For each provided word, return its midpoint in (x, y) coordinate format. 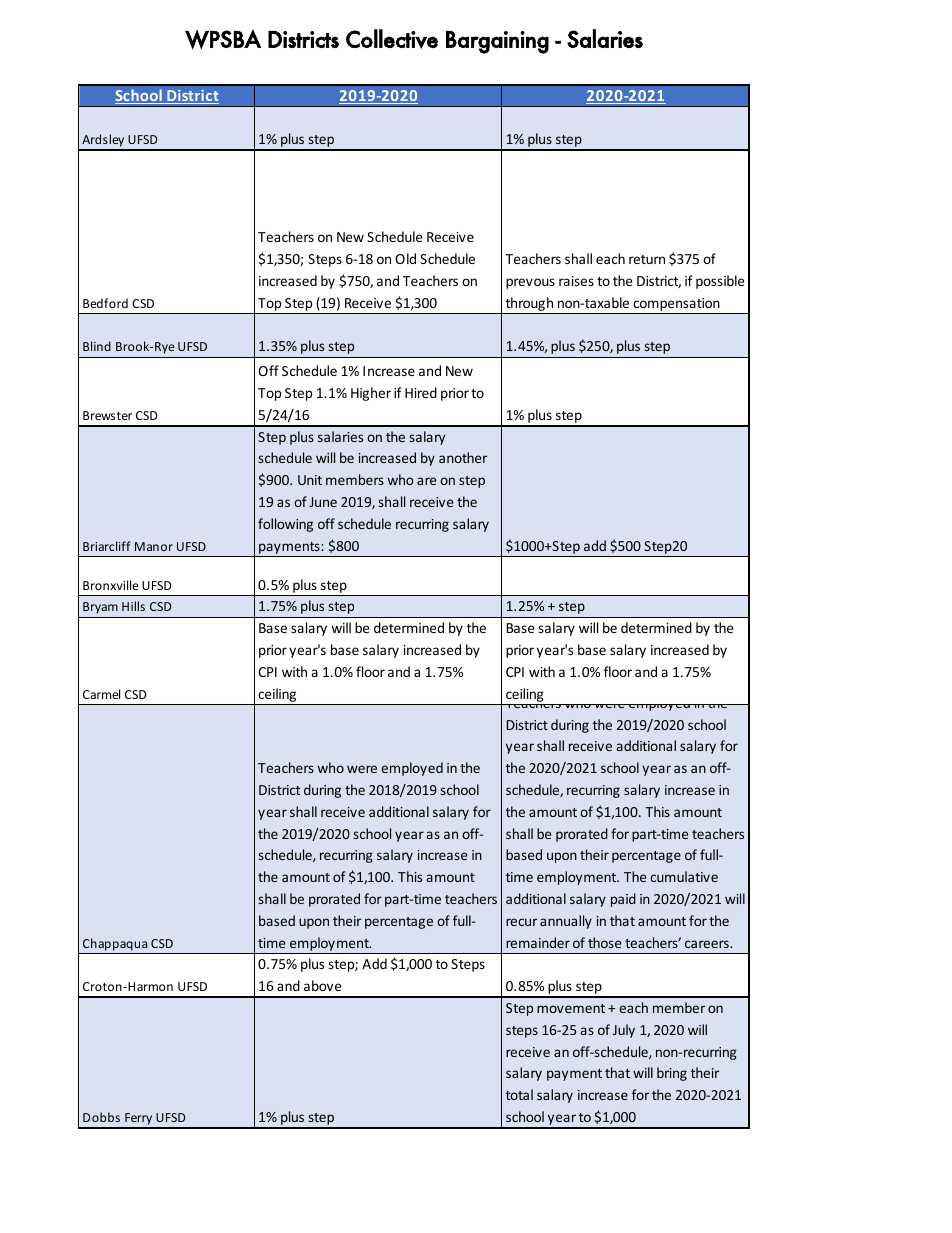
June (323, 502)
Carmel (101, 694)
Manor (154, 546)
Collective (392, 39)
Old (405, 258)
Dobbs (101, 1117)
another (463, 457)
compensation (676, 304)
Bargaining (497, 42)
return (647, 259)
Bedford (105, 303)
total (519, 1094)
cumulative (684, 876)
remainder (538, 942)
